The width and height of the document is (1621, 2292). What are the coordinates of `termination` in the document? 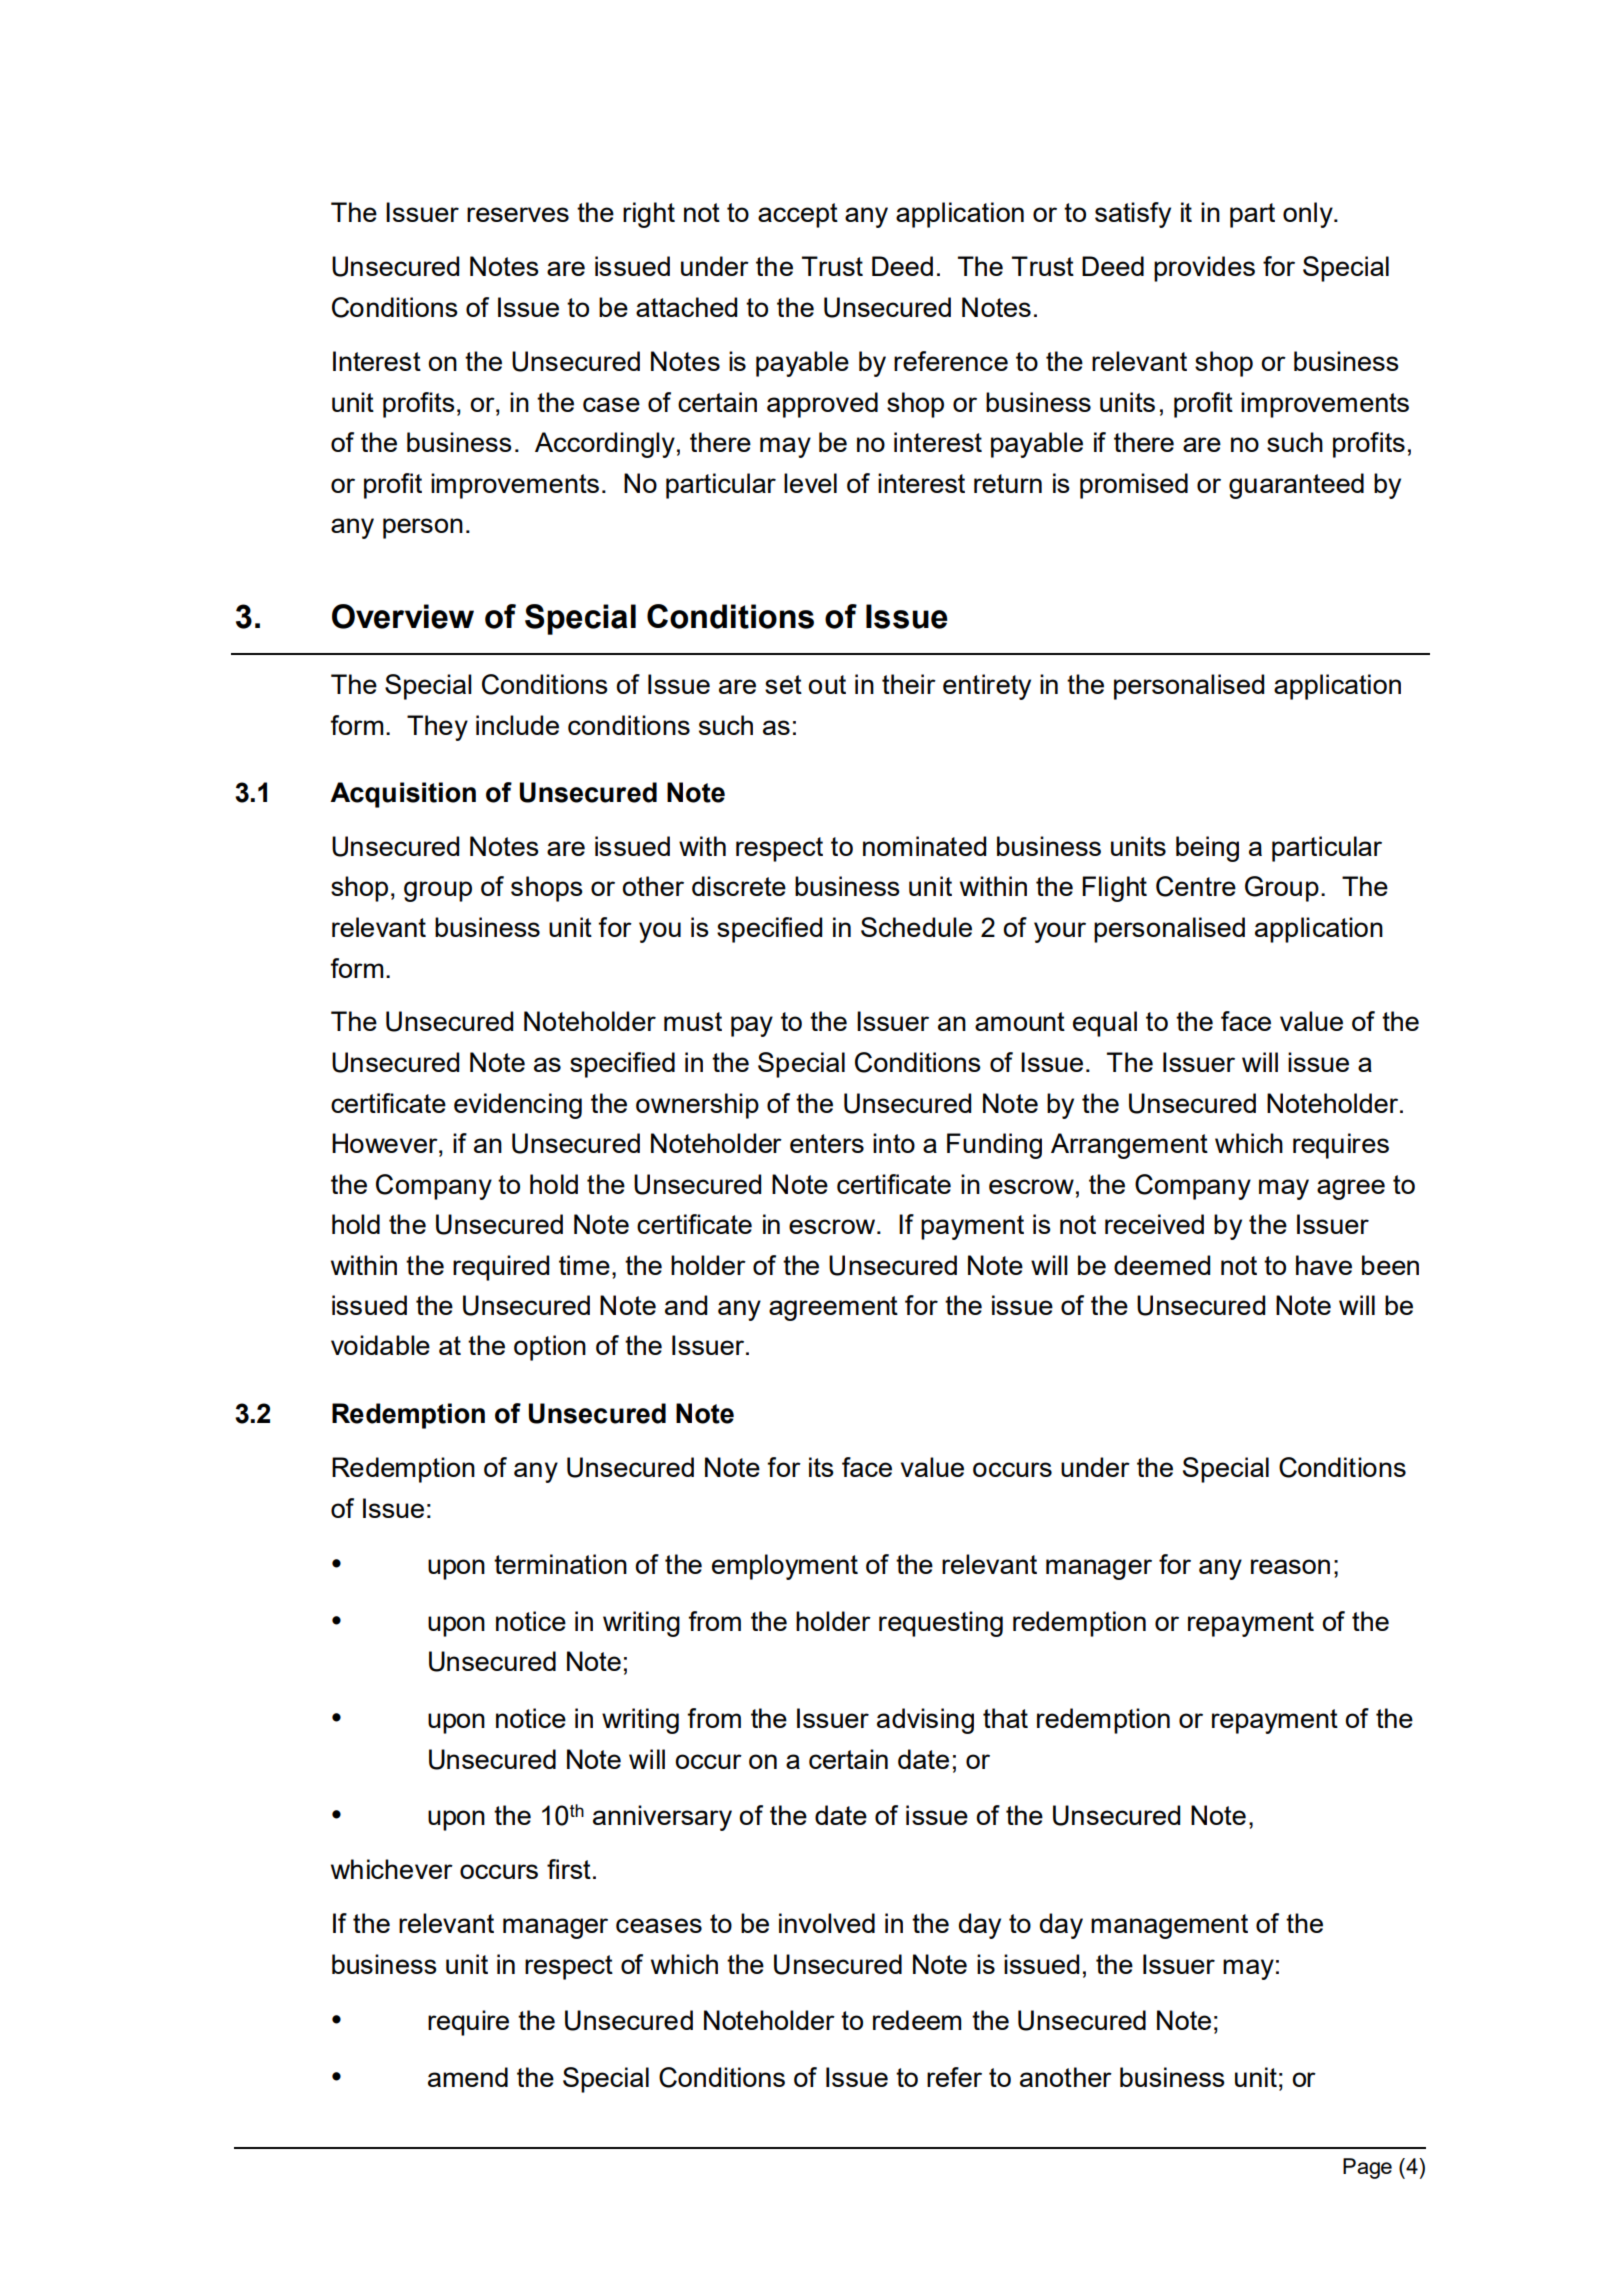 It's located at (560, 1564).
